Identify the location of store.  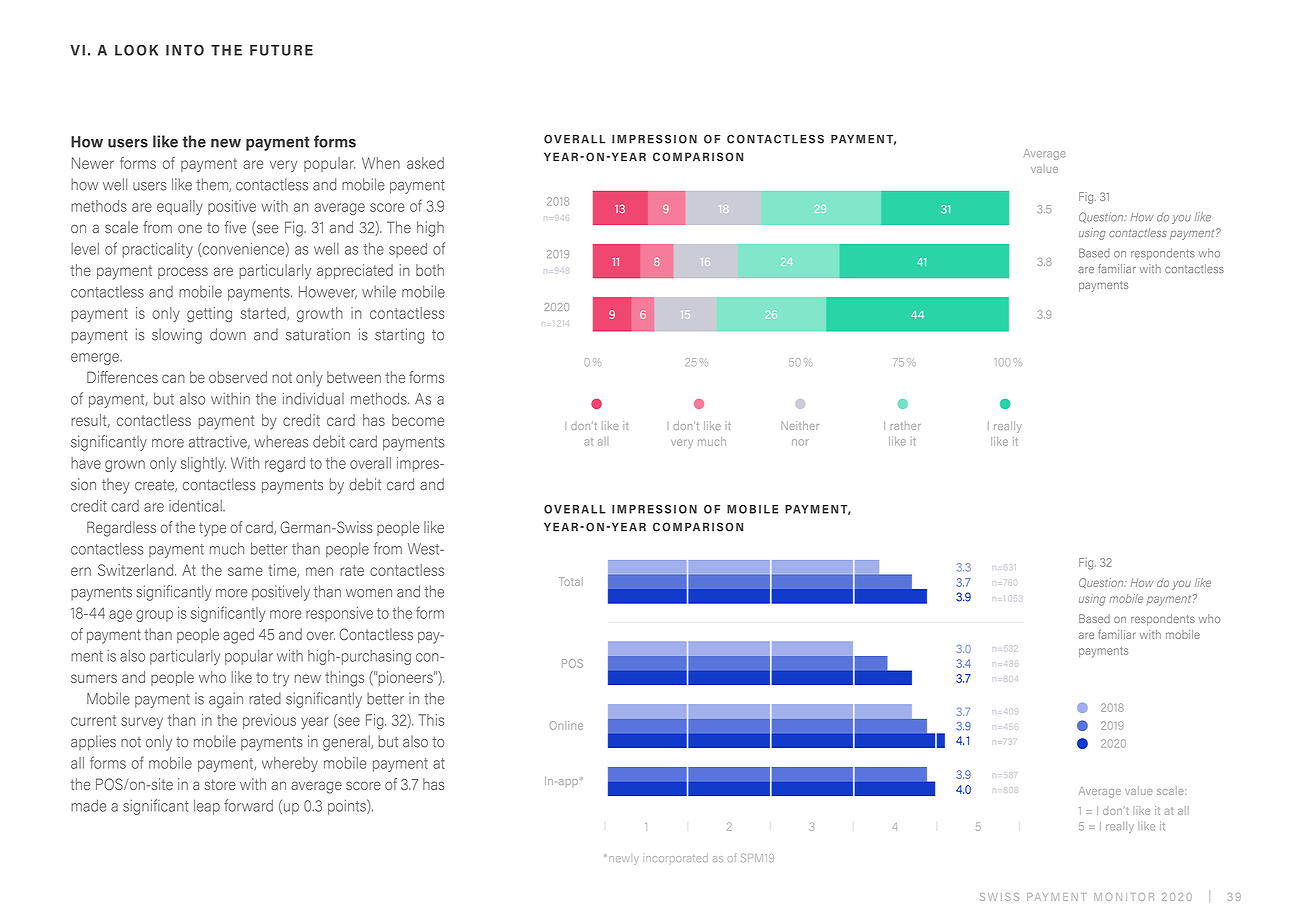
(220, 784).
